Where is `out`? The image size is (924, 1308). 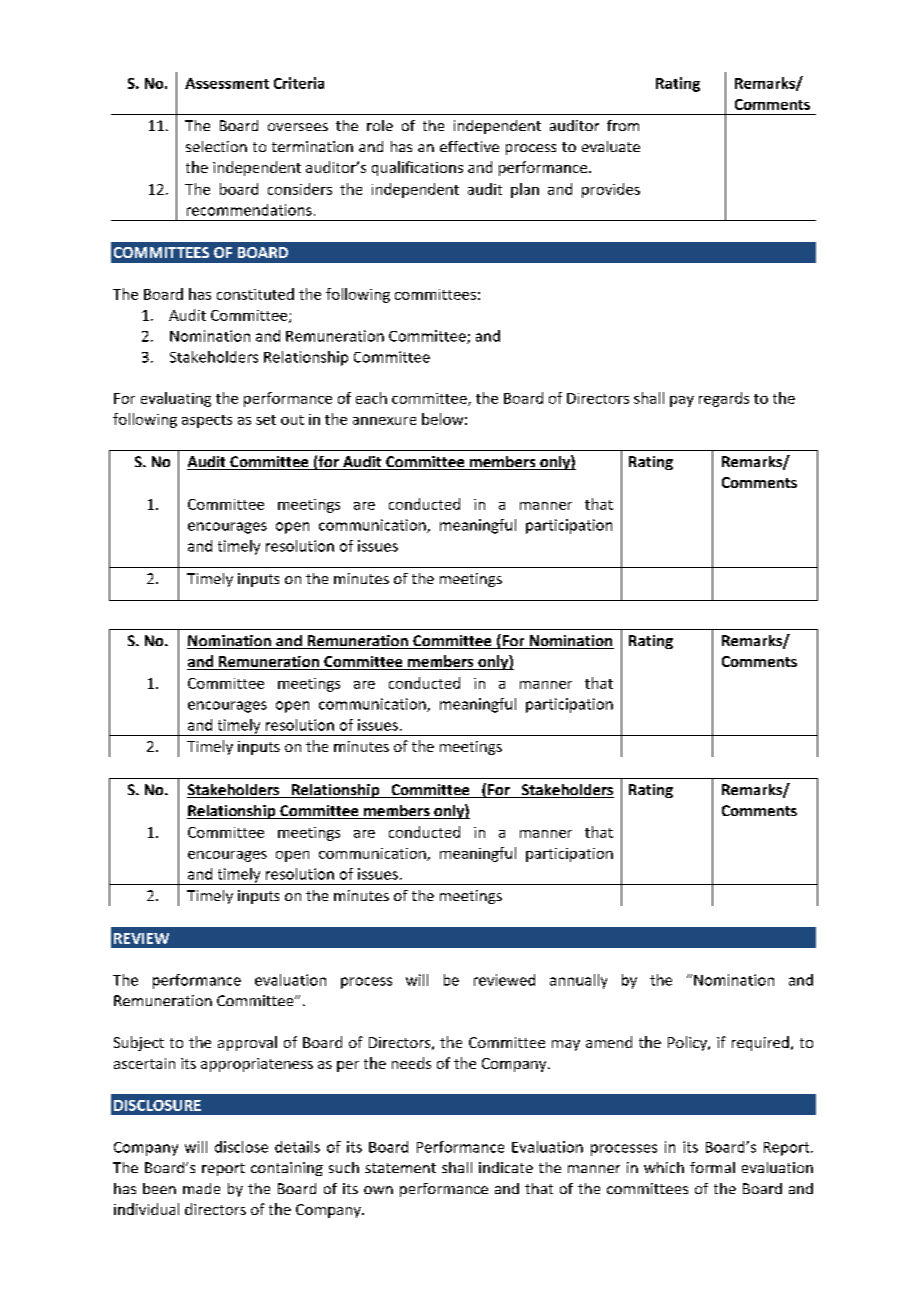
out is located at coordinates (292, 420).
